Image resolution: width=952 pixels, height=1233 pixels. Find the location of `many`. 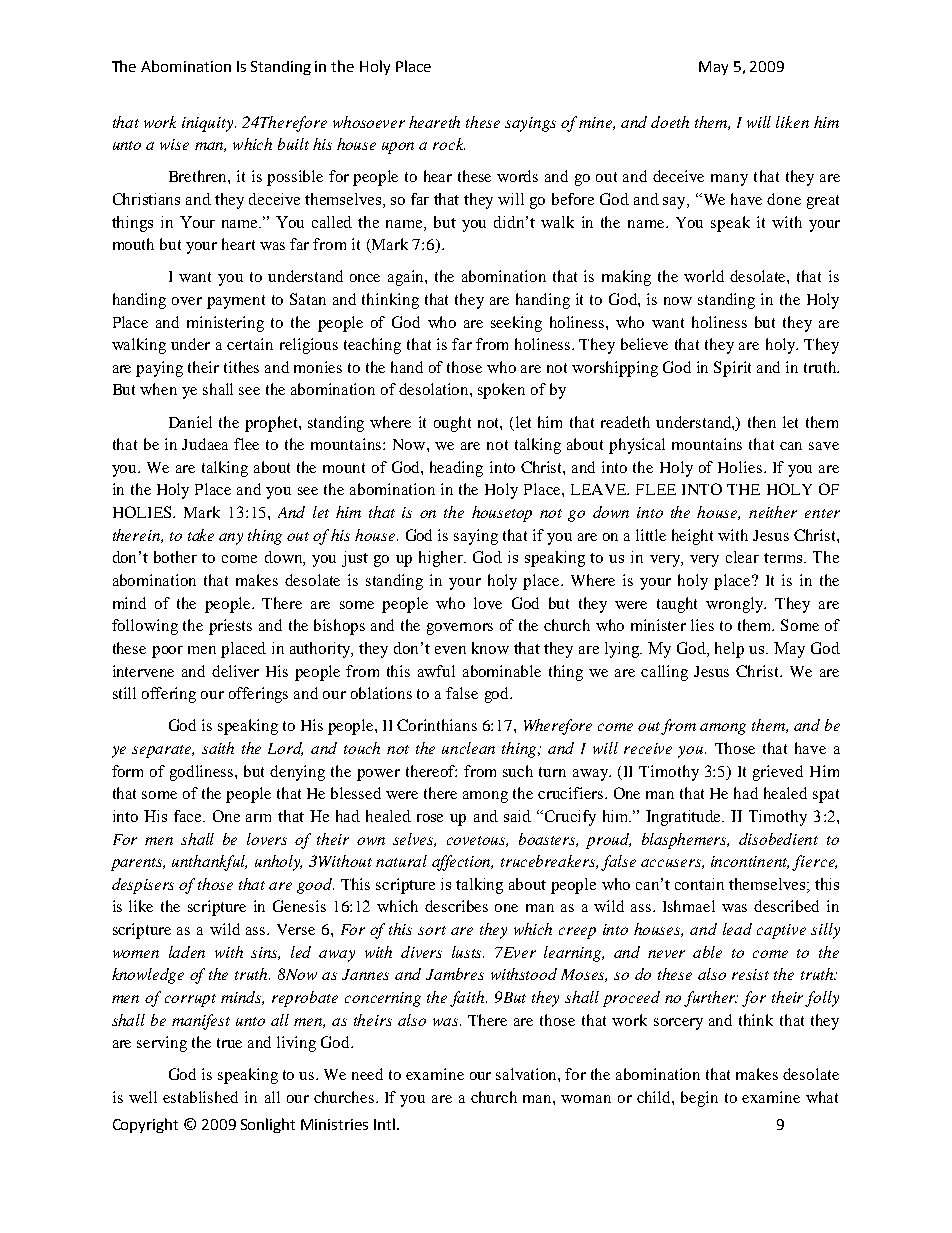

many is located at coordinates (729, 180).
